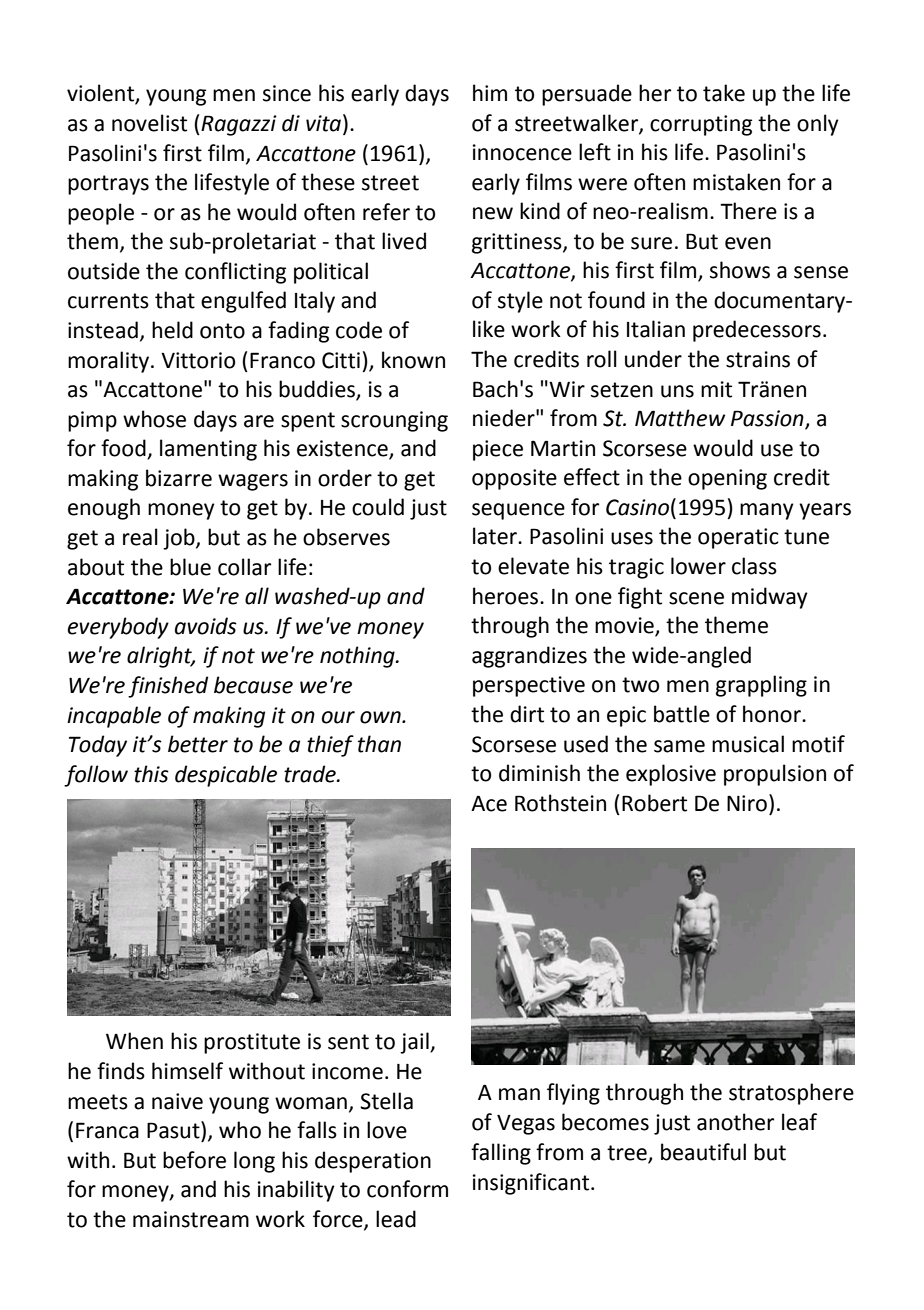 The height and width of the document is (1310, 924). Describe the element at coordinates (748, 211) in the document. I see `There` at that location.
